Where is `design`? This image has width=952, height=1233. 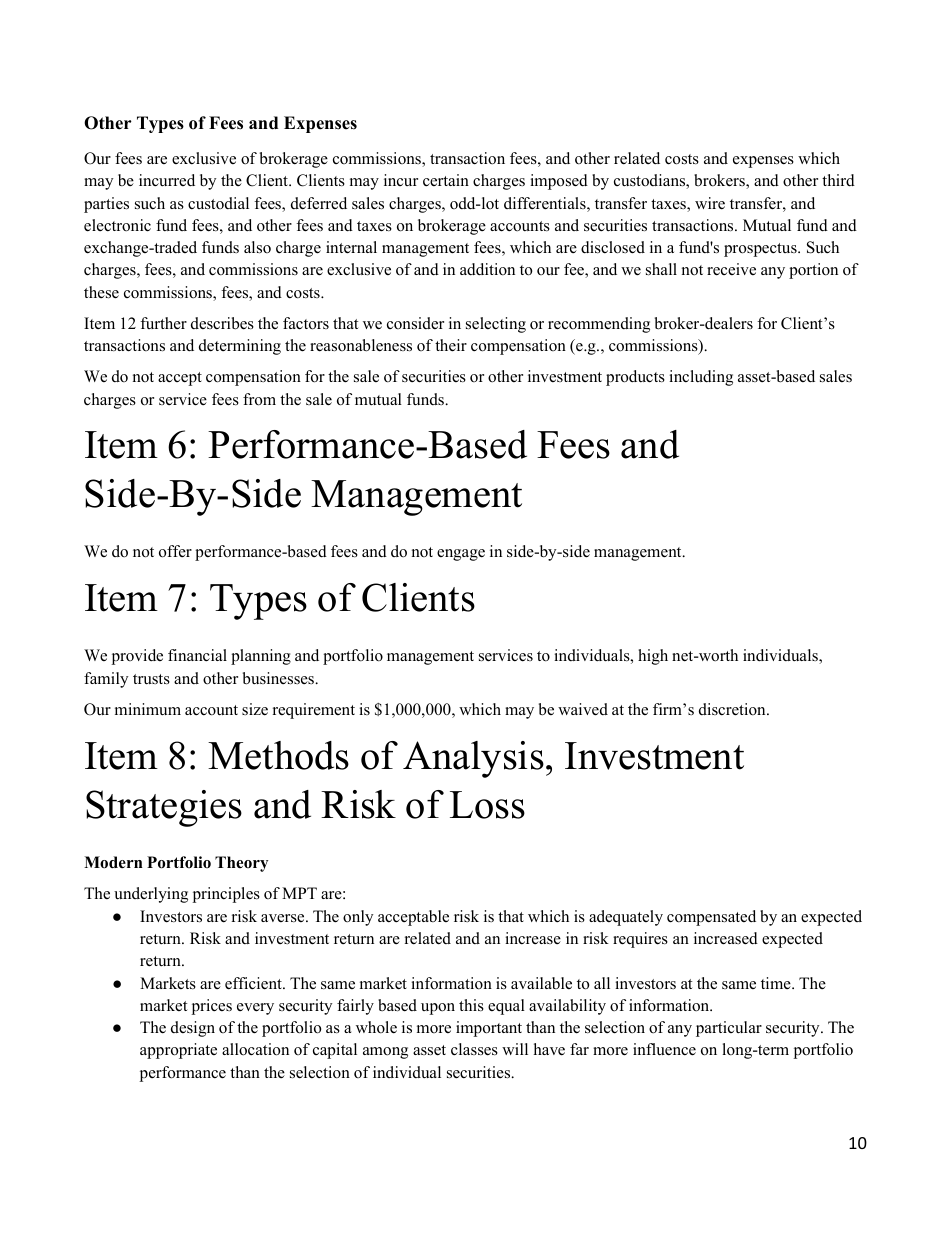 design is located at coordinates (193, 1029).
